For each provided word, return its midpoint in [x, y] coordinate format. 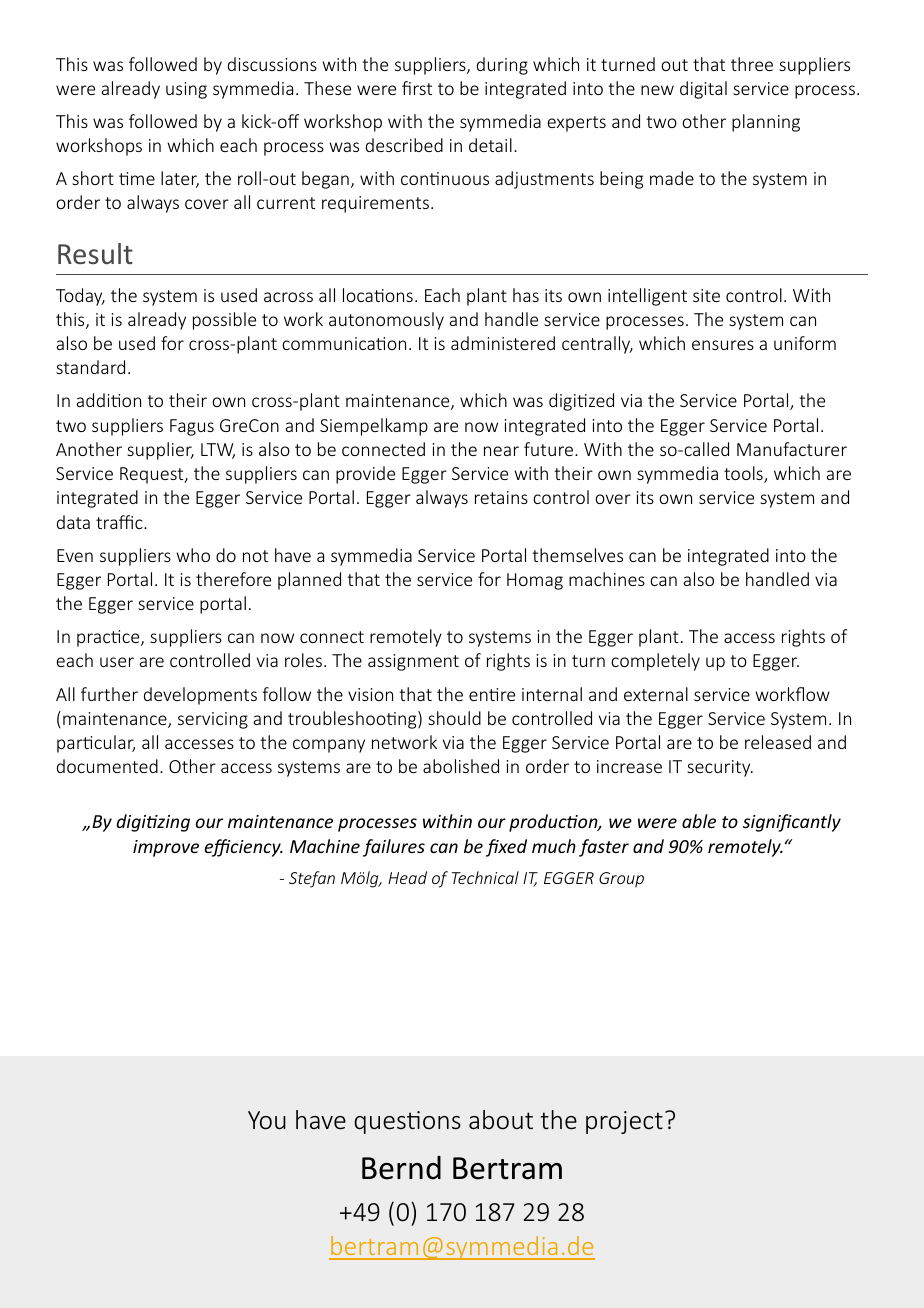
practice [109, 638]
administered [503, 343]
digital [703, 90]
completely [655, 662]
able [699, 821]
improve [166, 848]
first [417, 88]
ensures [723, 345]
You [267, 1120]
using [186, 90]
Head [407, 877]
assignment [413, 662]
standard [90, 367]
